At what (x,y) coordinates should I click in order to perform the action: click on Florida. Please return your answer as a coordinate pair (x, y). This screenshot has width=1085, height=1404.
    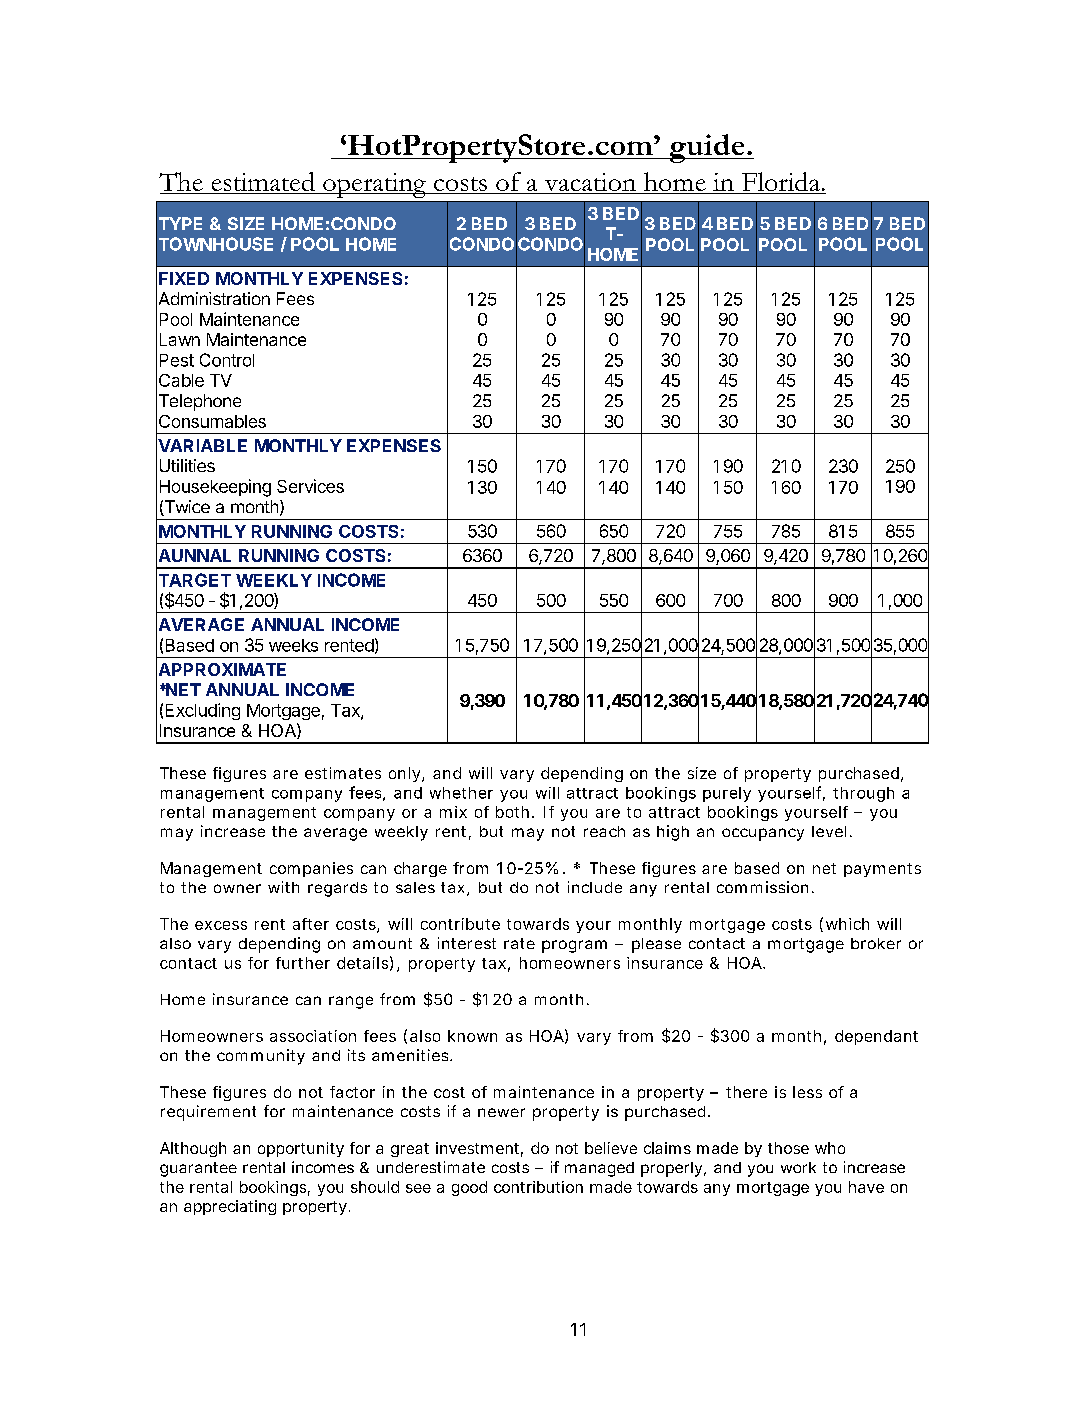
    Looking at the image, I should click on (781, 183).
